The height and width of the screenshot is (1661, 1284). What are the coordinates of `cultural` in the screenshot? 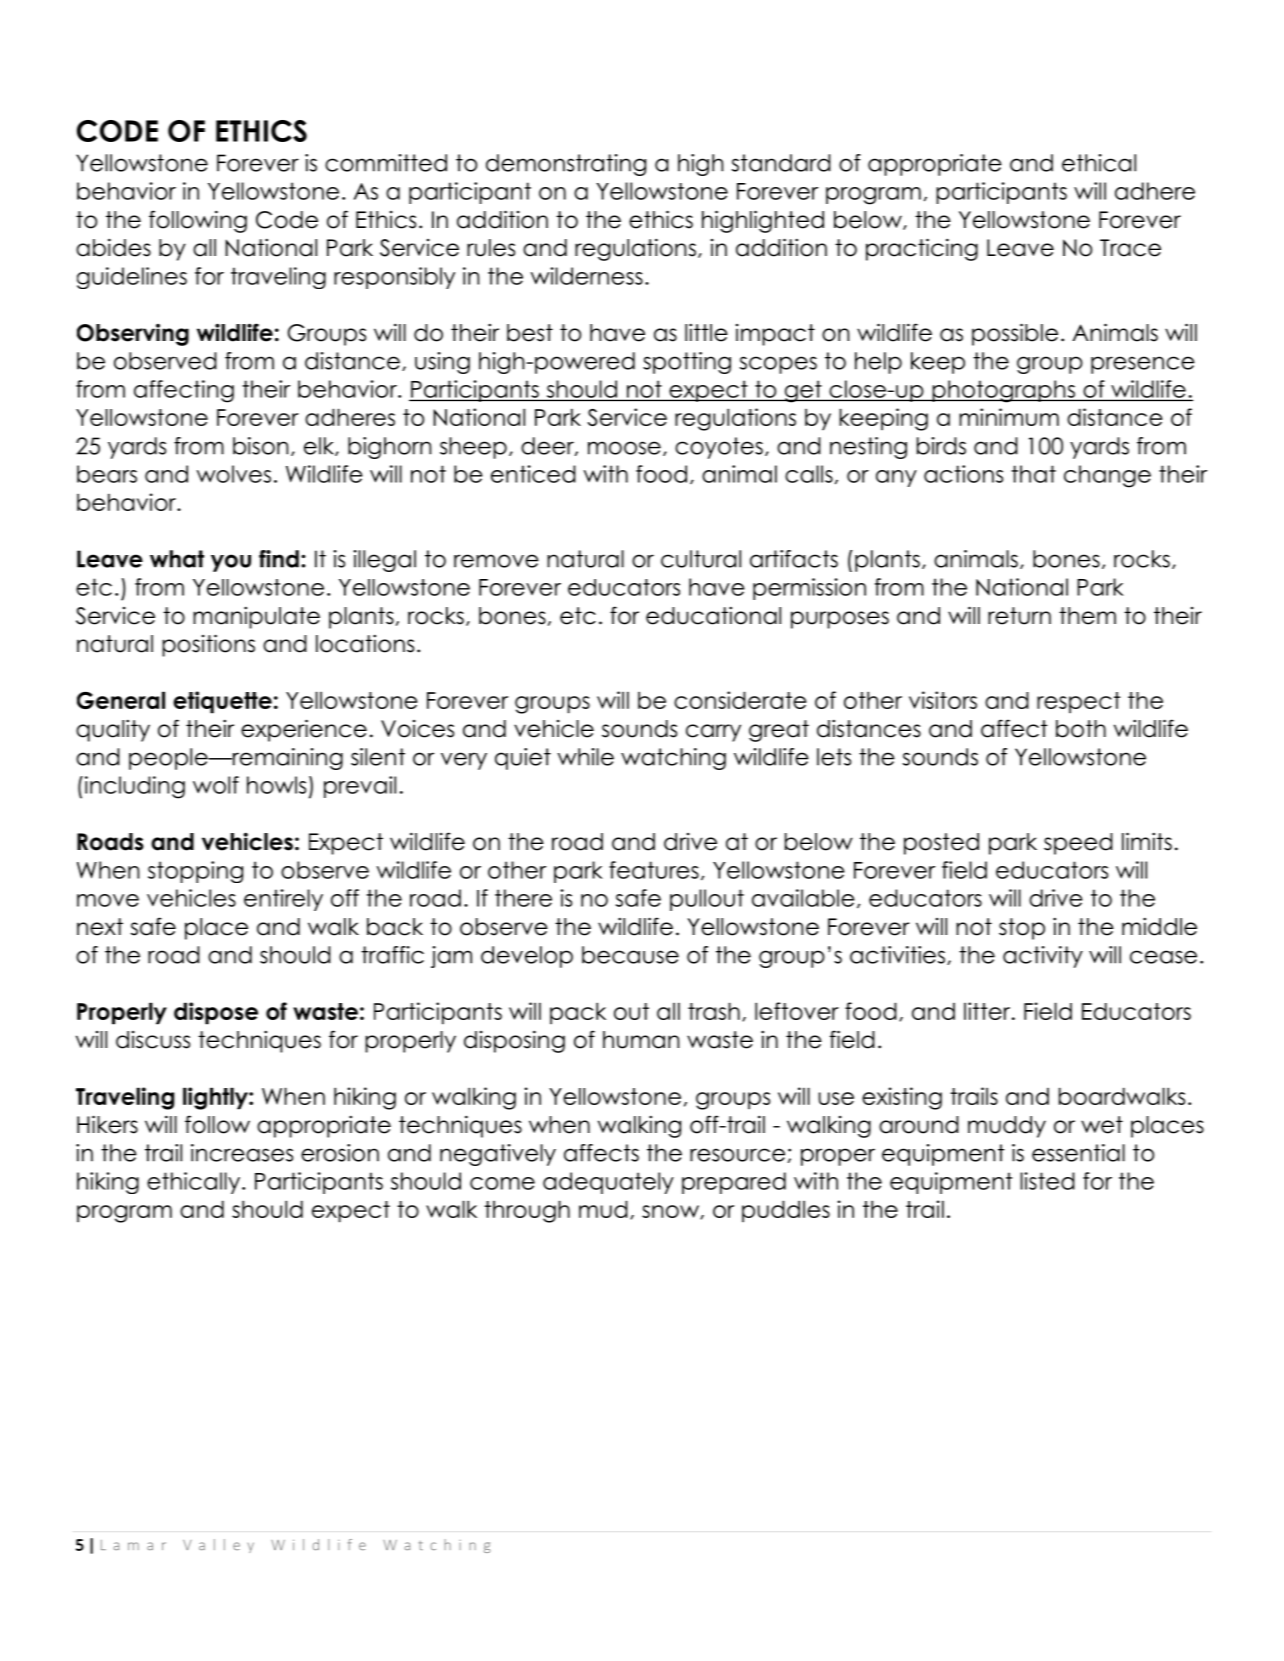 It's located at (701, 559).
